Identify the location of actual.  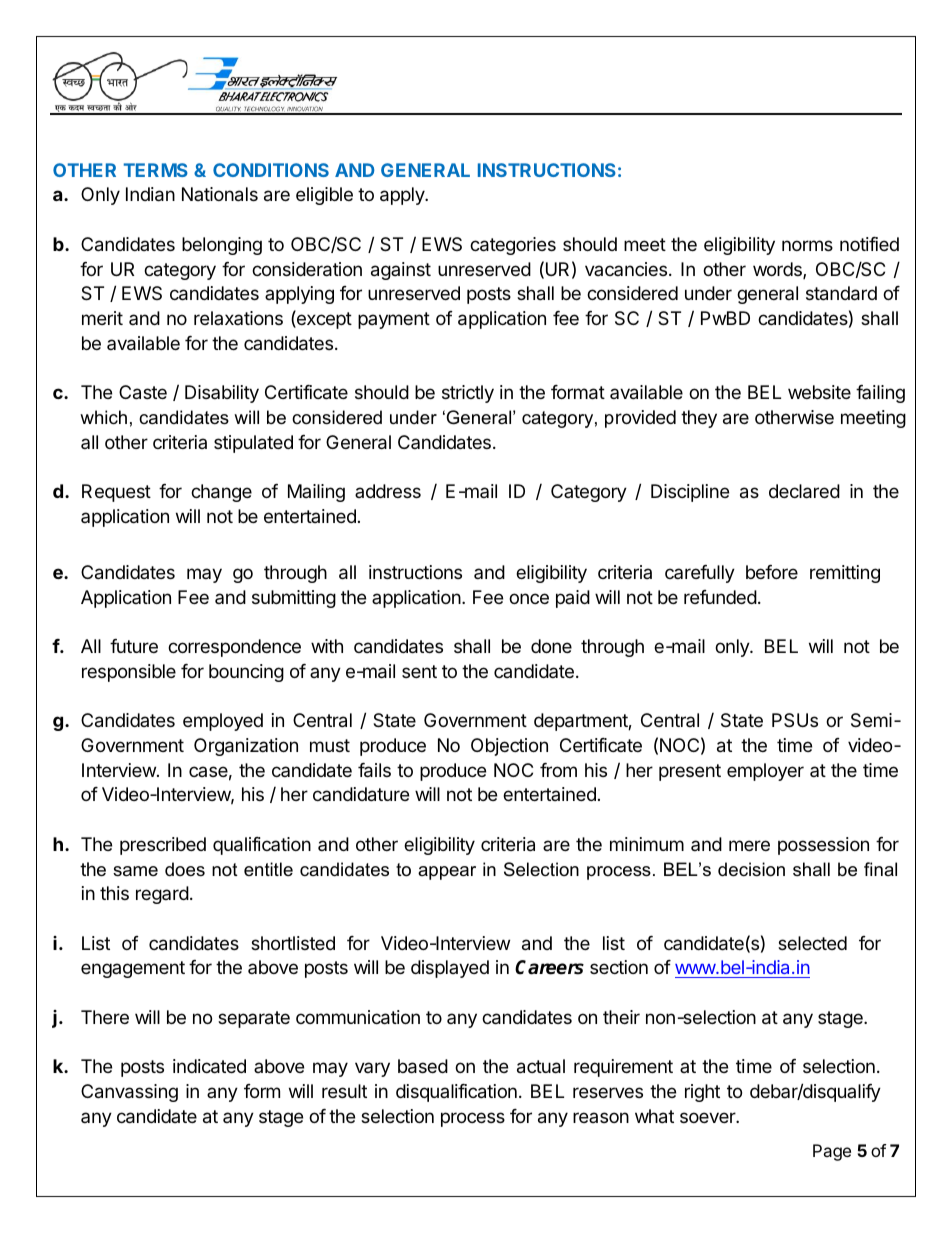
(541, 1066).
